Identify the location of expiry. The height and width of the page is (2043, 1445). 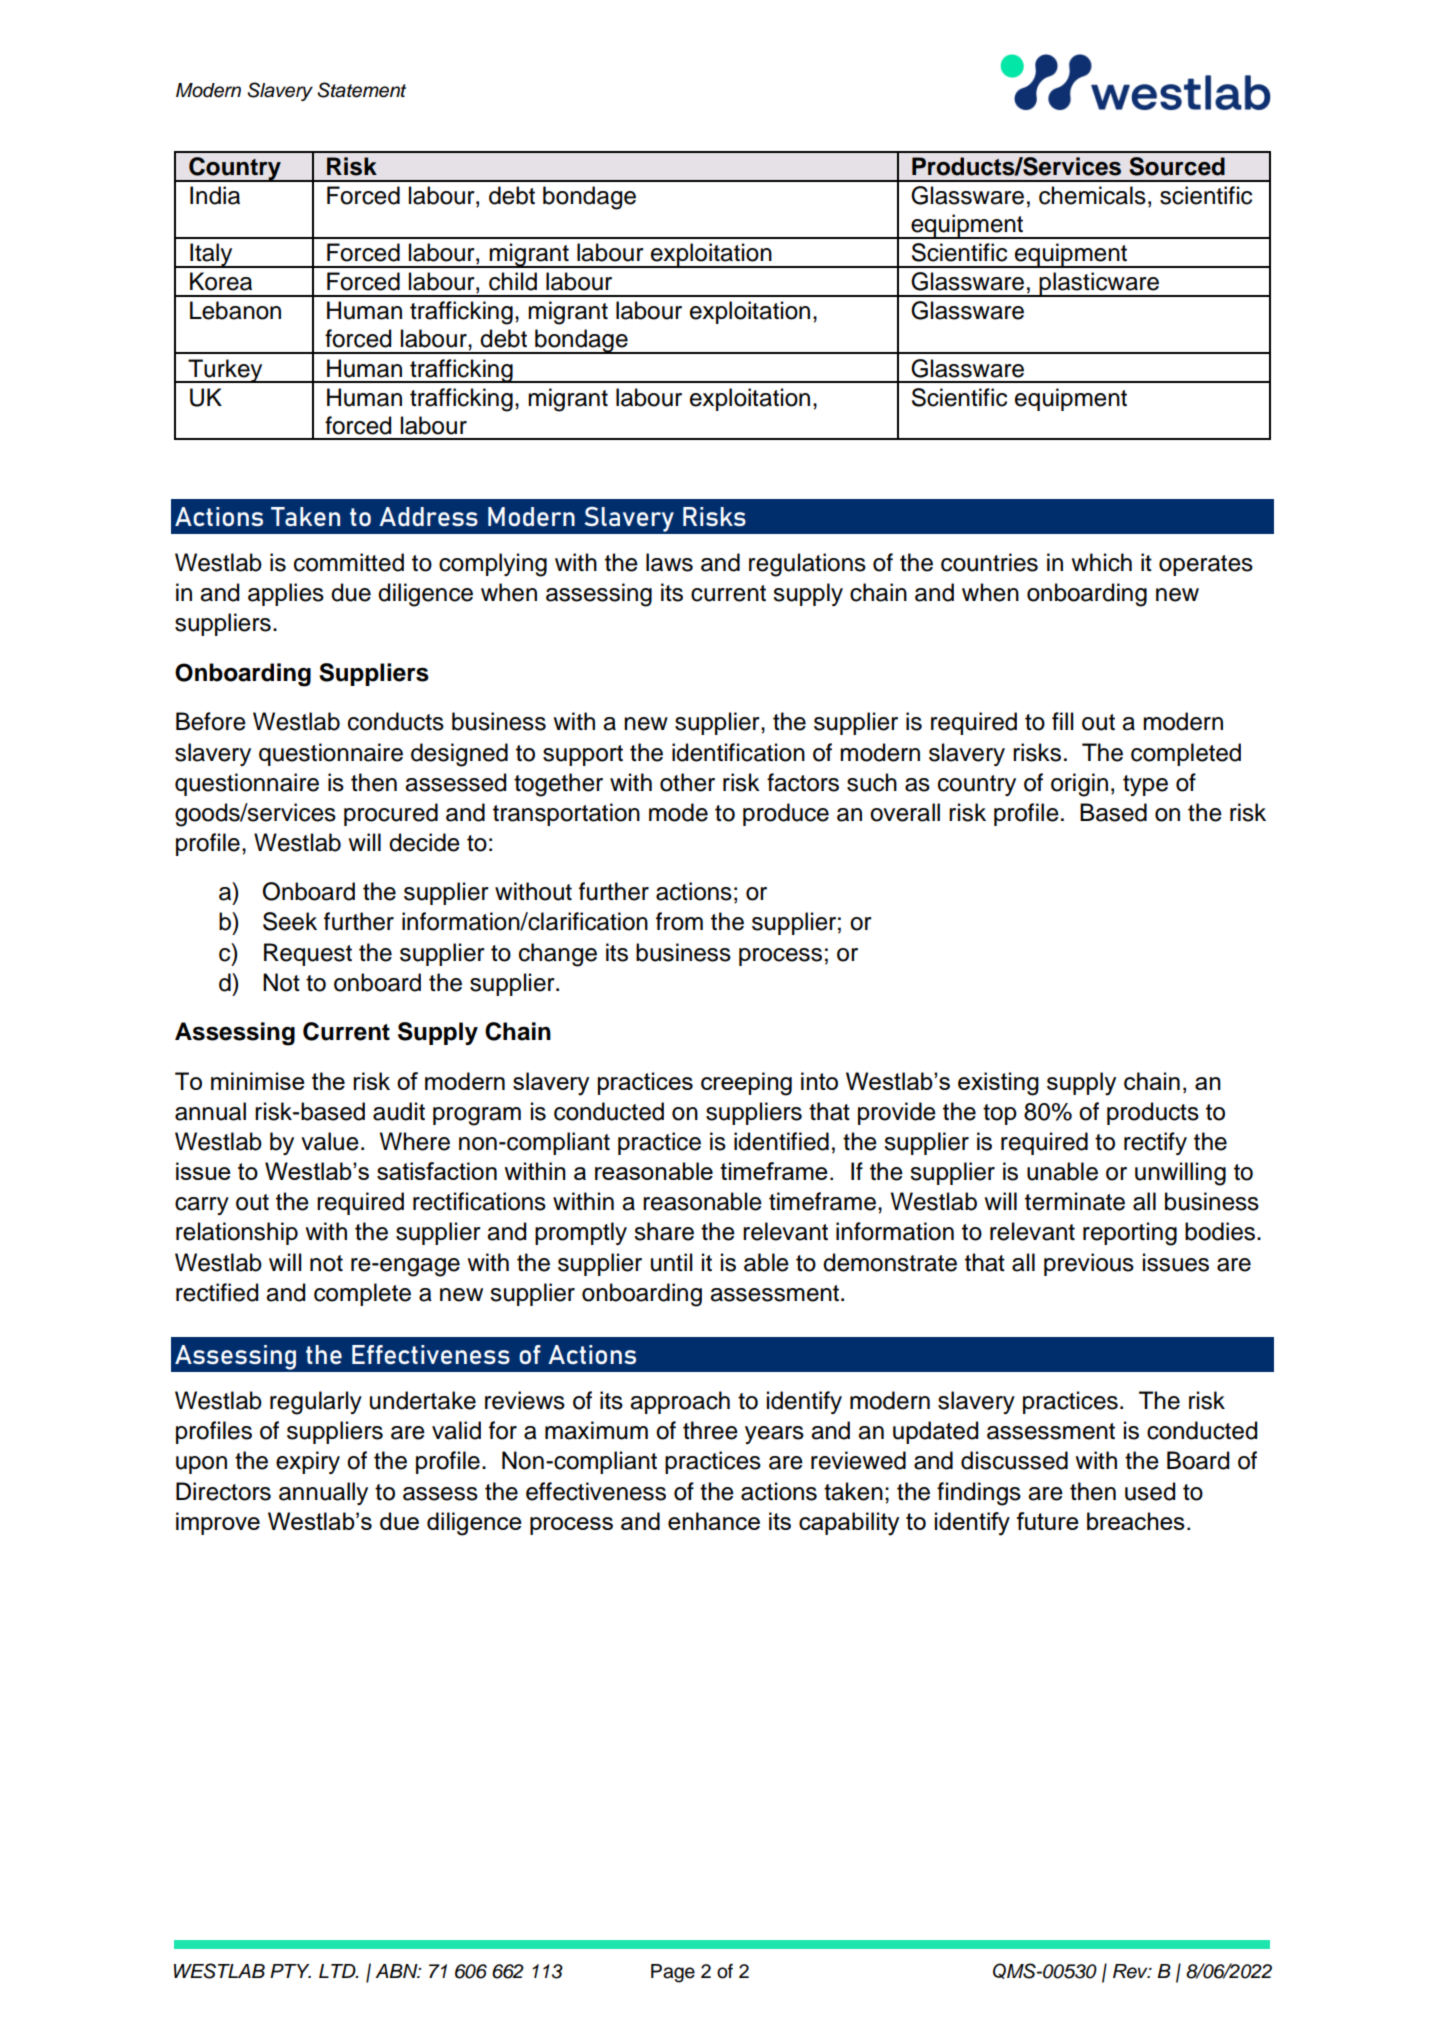
(308, 1462).
